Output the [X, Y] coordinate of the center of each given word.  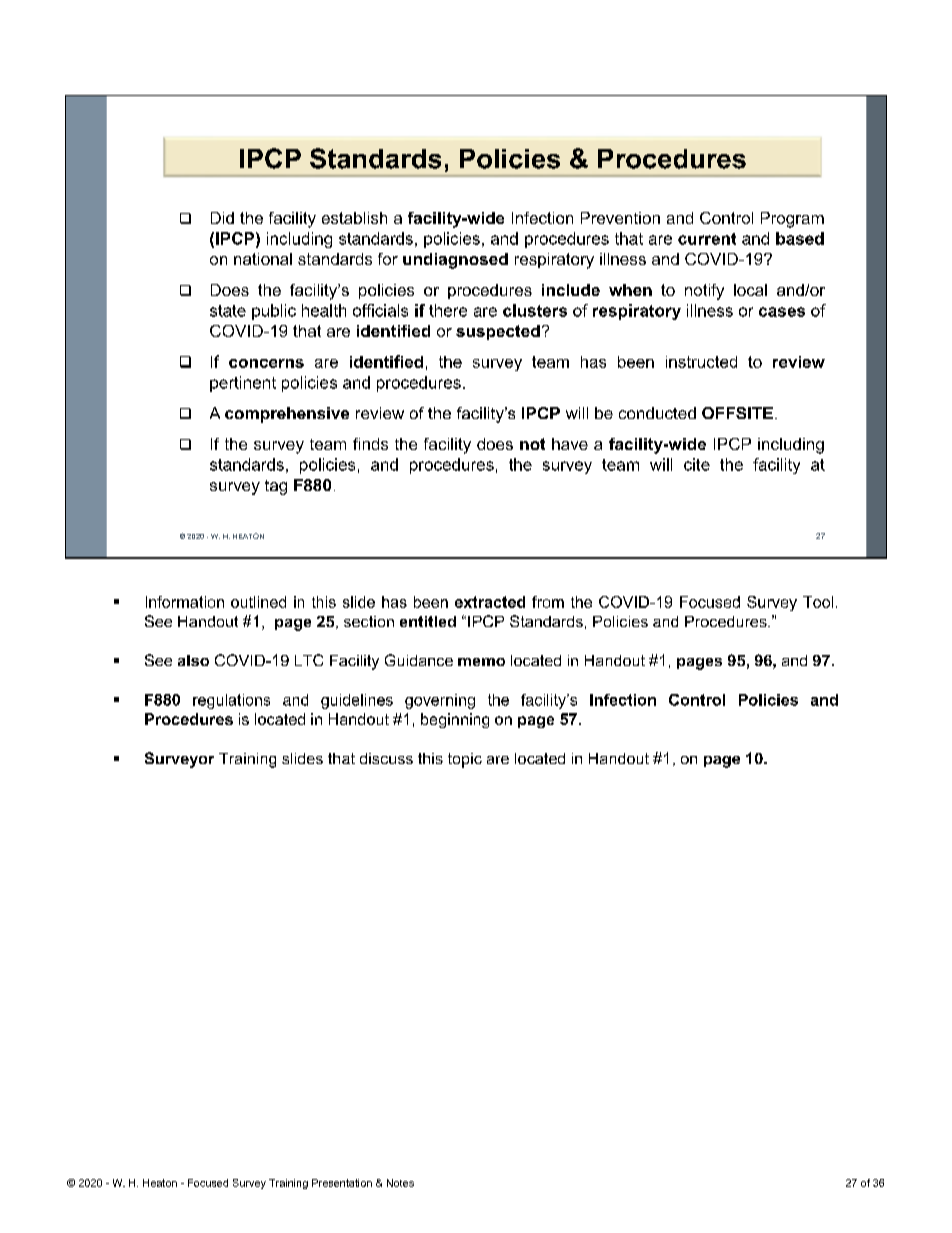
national [263, 259]
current [707, 239]
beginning [455, 720]
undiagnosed [455, 261]
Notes [400, 1183]
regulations [231, 701]
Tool [818, 602]
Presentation [342, 1183]
